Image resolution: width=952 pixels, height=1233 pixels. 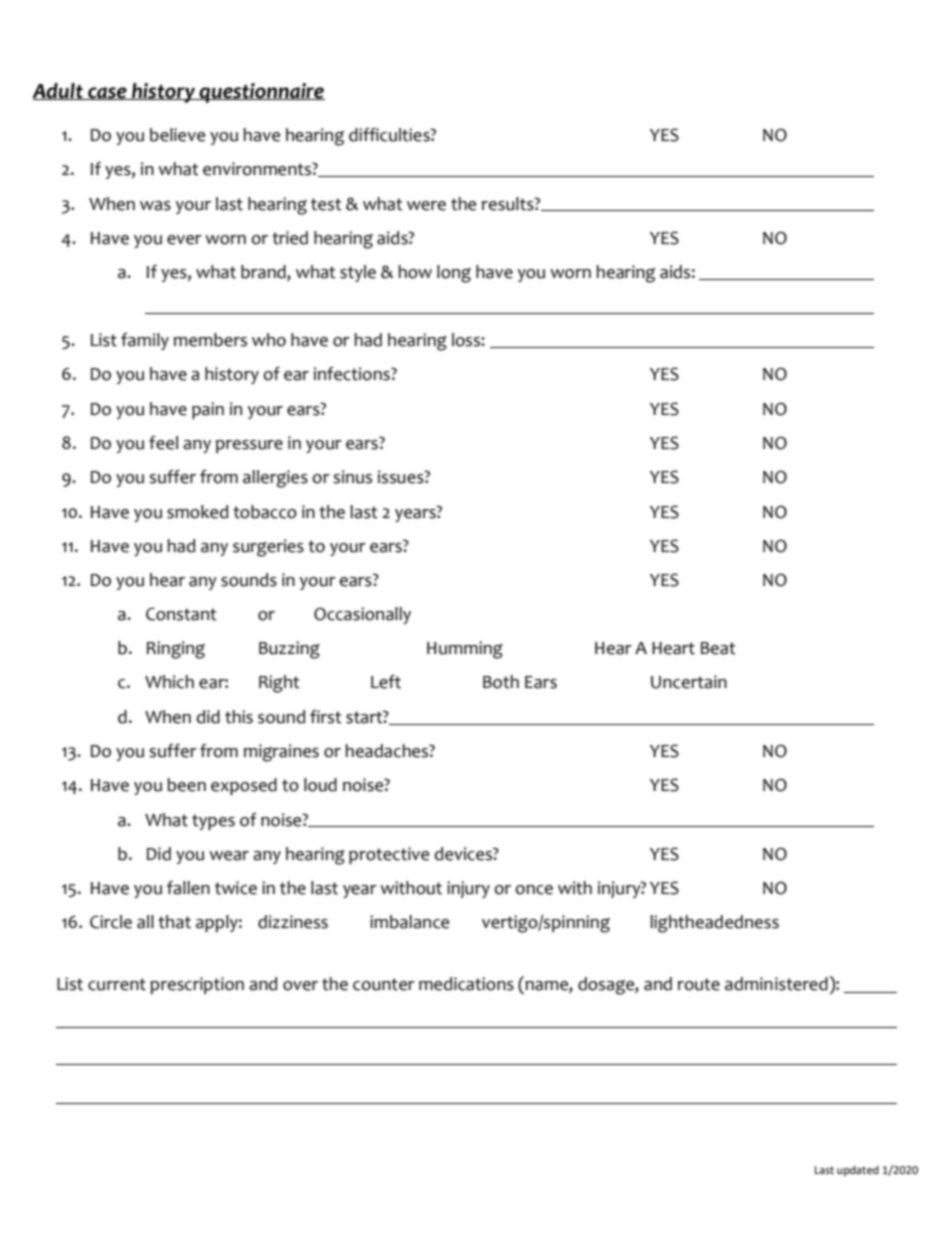 What do you see at coordinates (466, 984) in the document?
I see `medications` at bounding box center [466, 984].
